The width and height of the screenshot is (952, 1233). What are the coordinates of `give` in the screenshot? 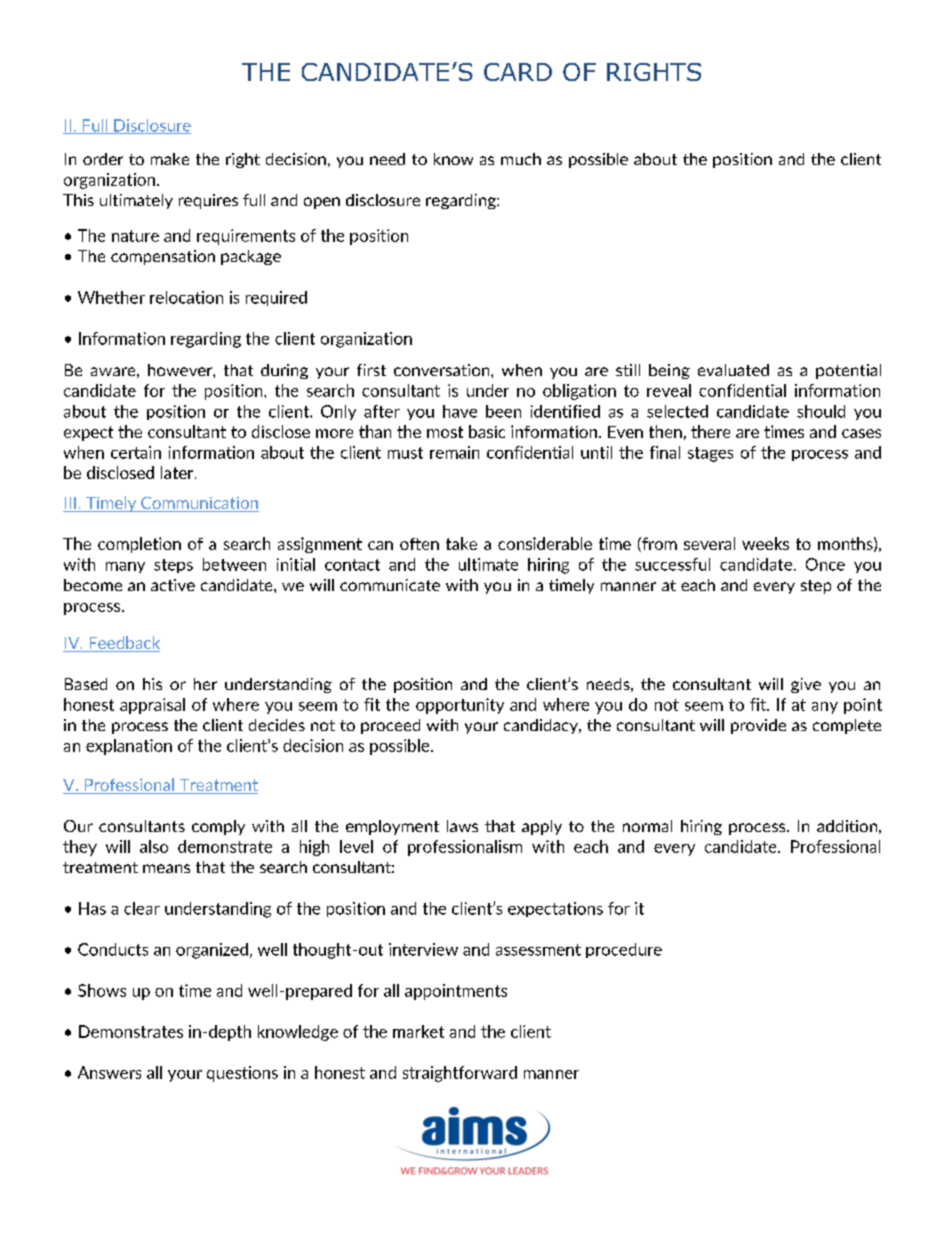 It's located at (806, 685).
